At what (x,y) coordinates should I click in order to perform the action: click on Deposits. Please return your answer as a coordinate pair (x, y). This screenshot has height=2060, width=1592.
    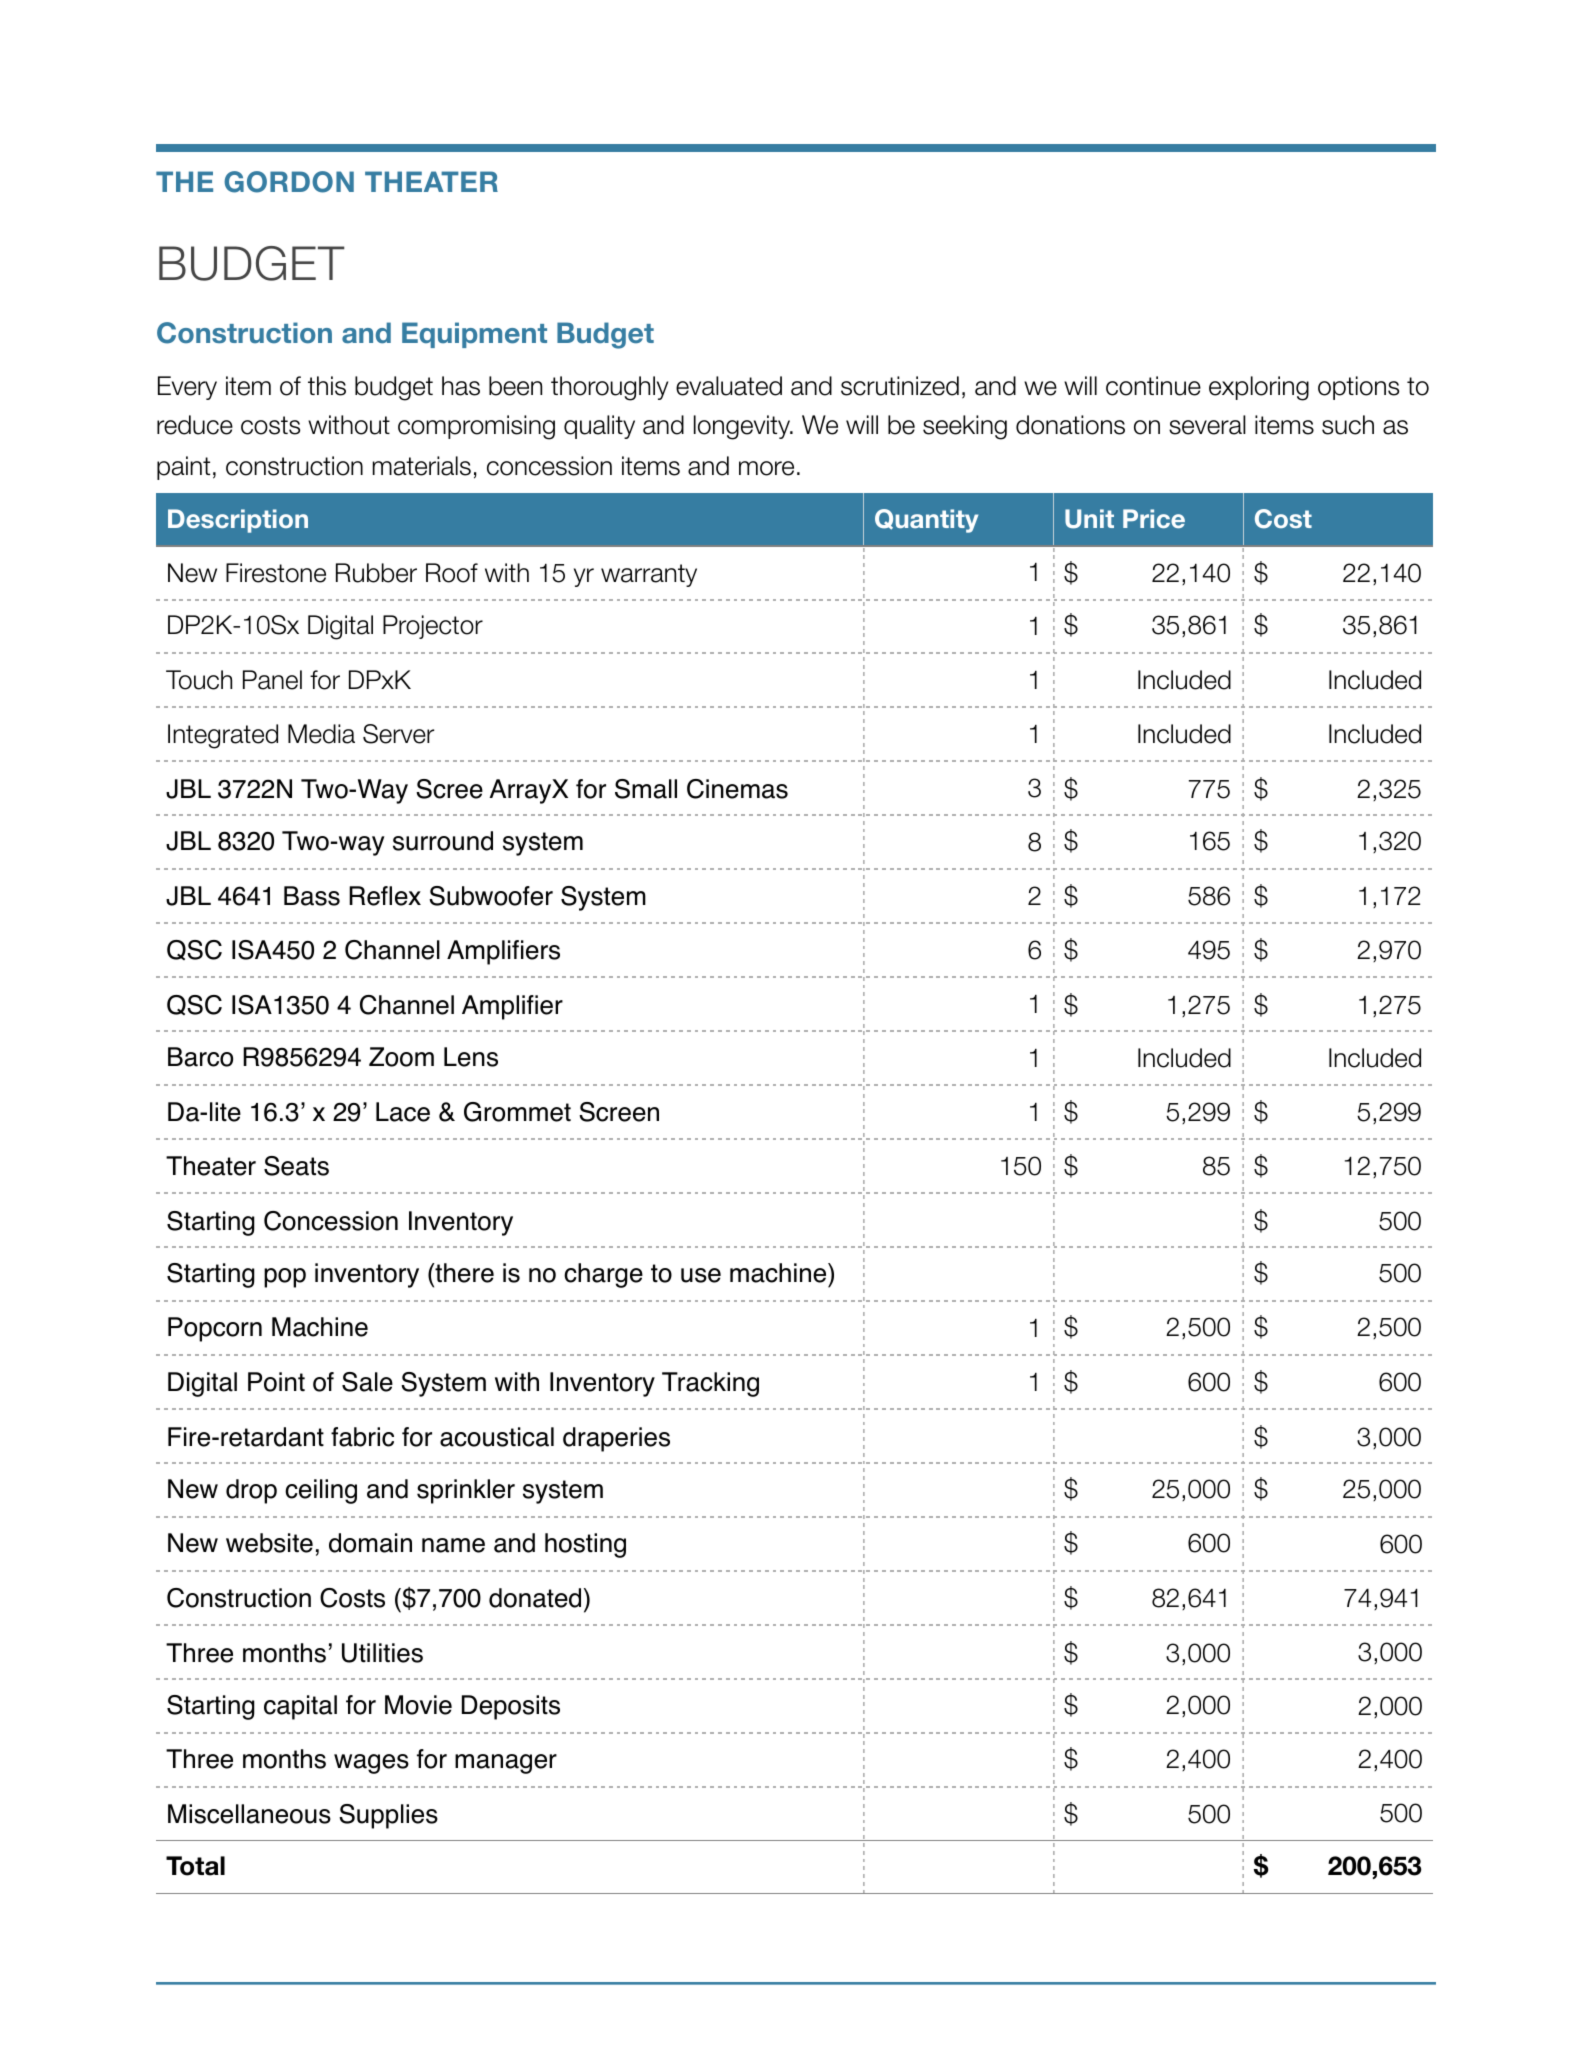
    Looking at the image, I should click on (511, 1707).
